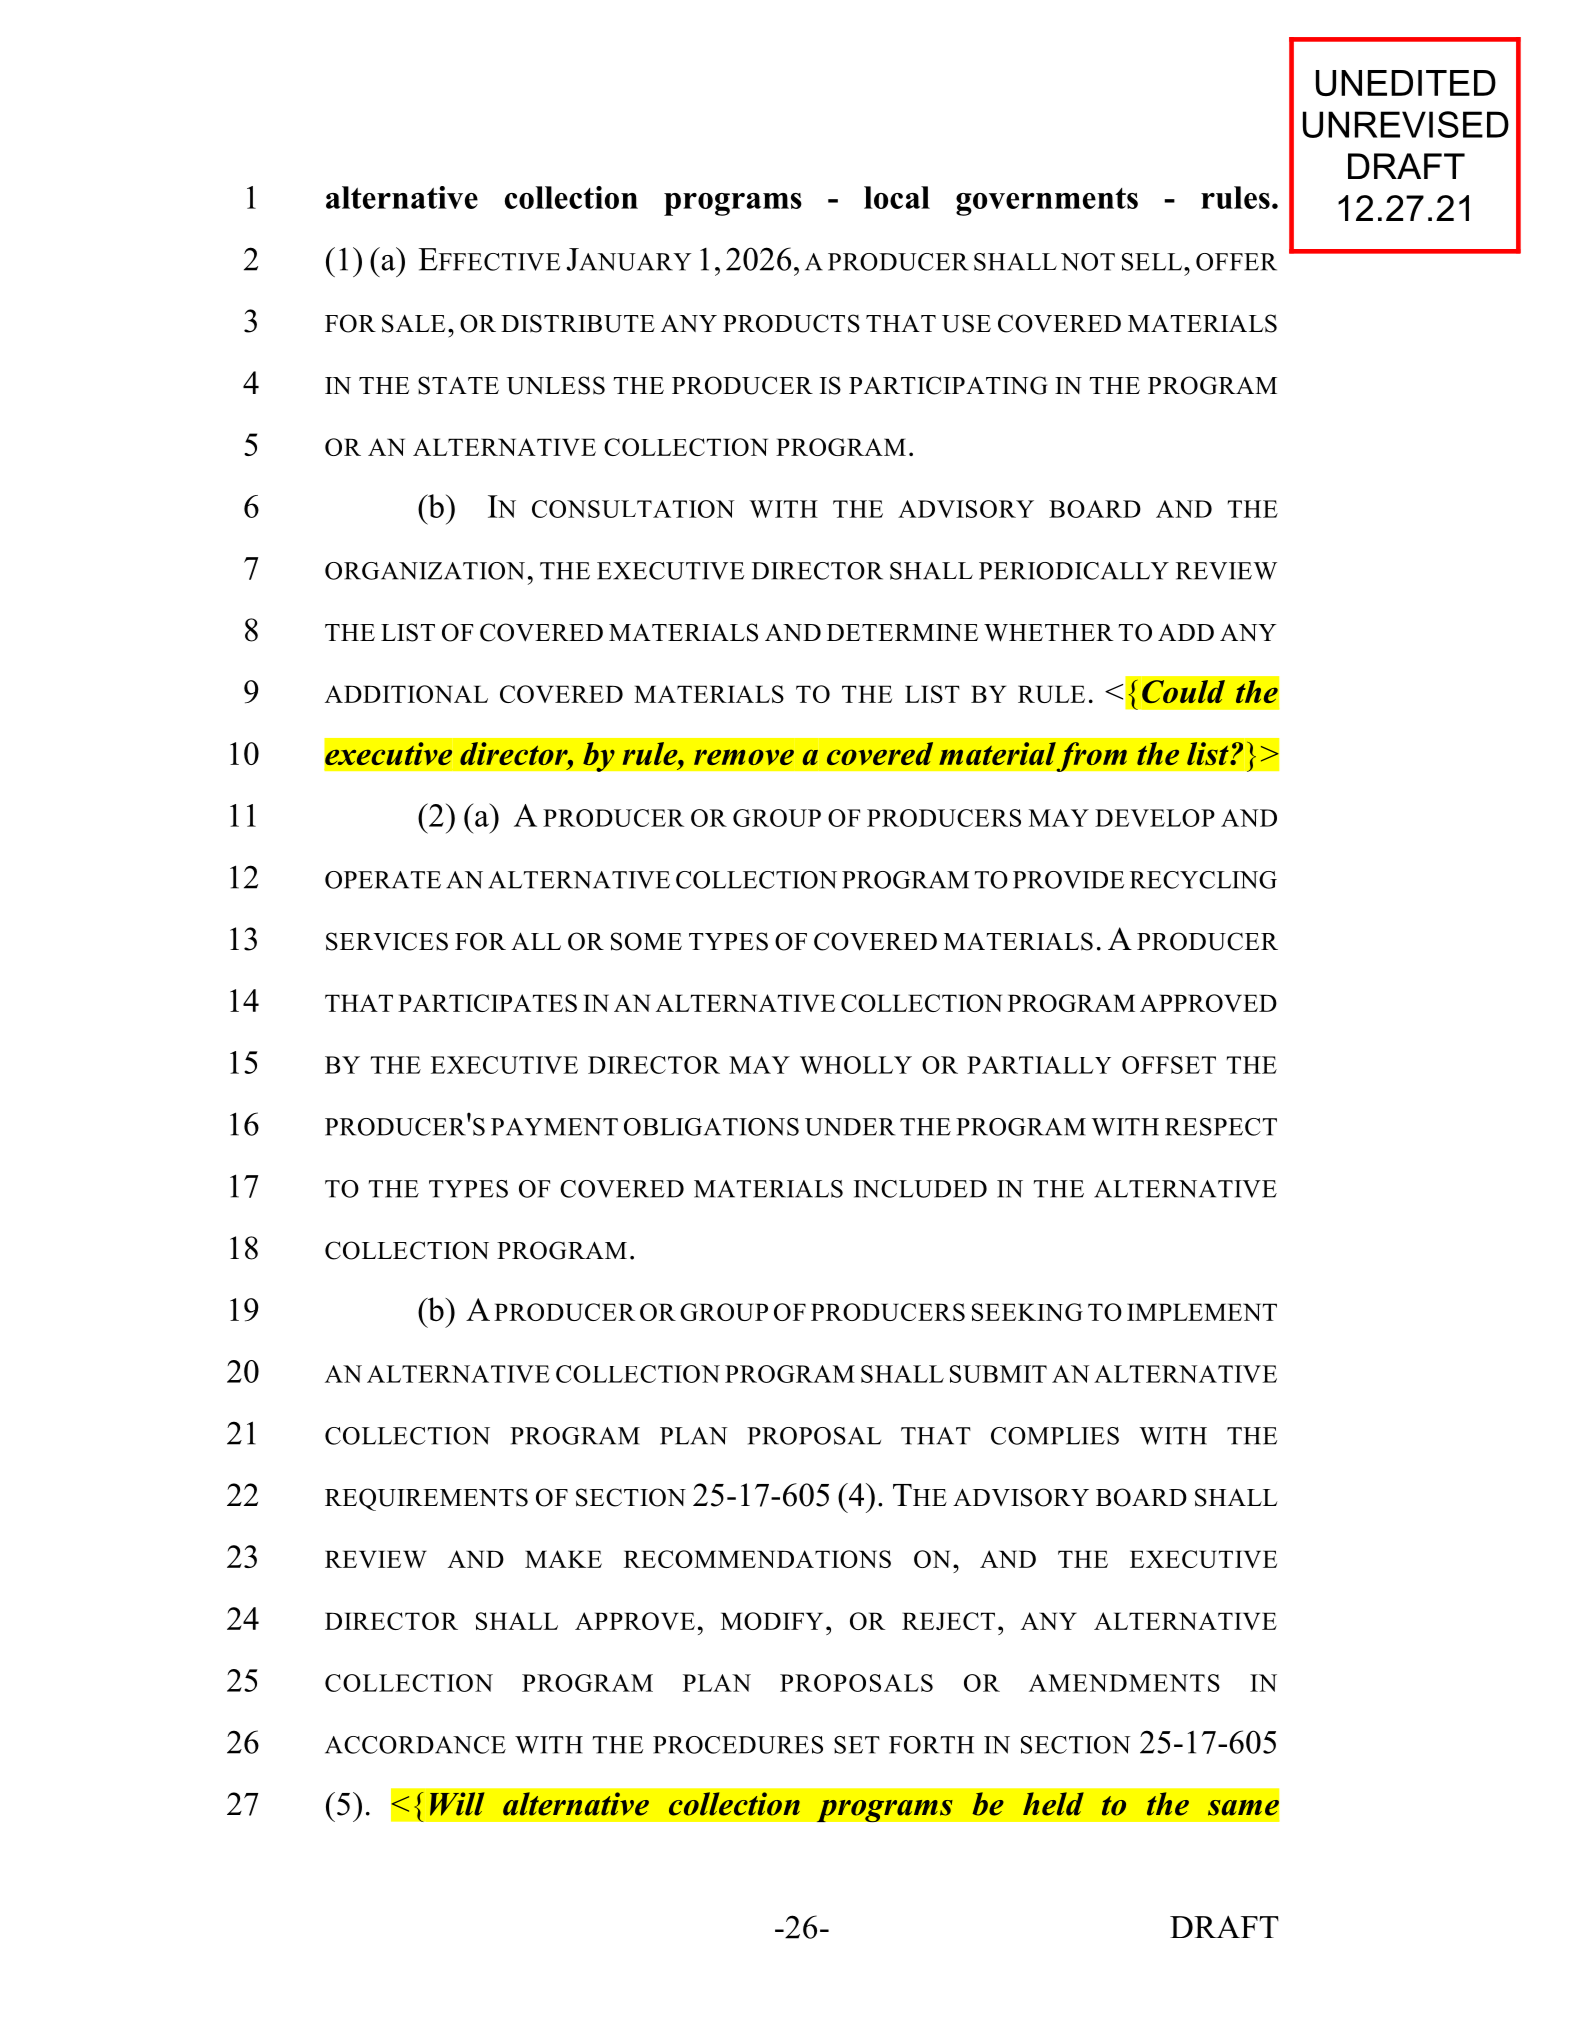  I want to click on RESPECT, so click(1221, 1127).
